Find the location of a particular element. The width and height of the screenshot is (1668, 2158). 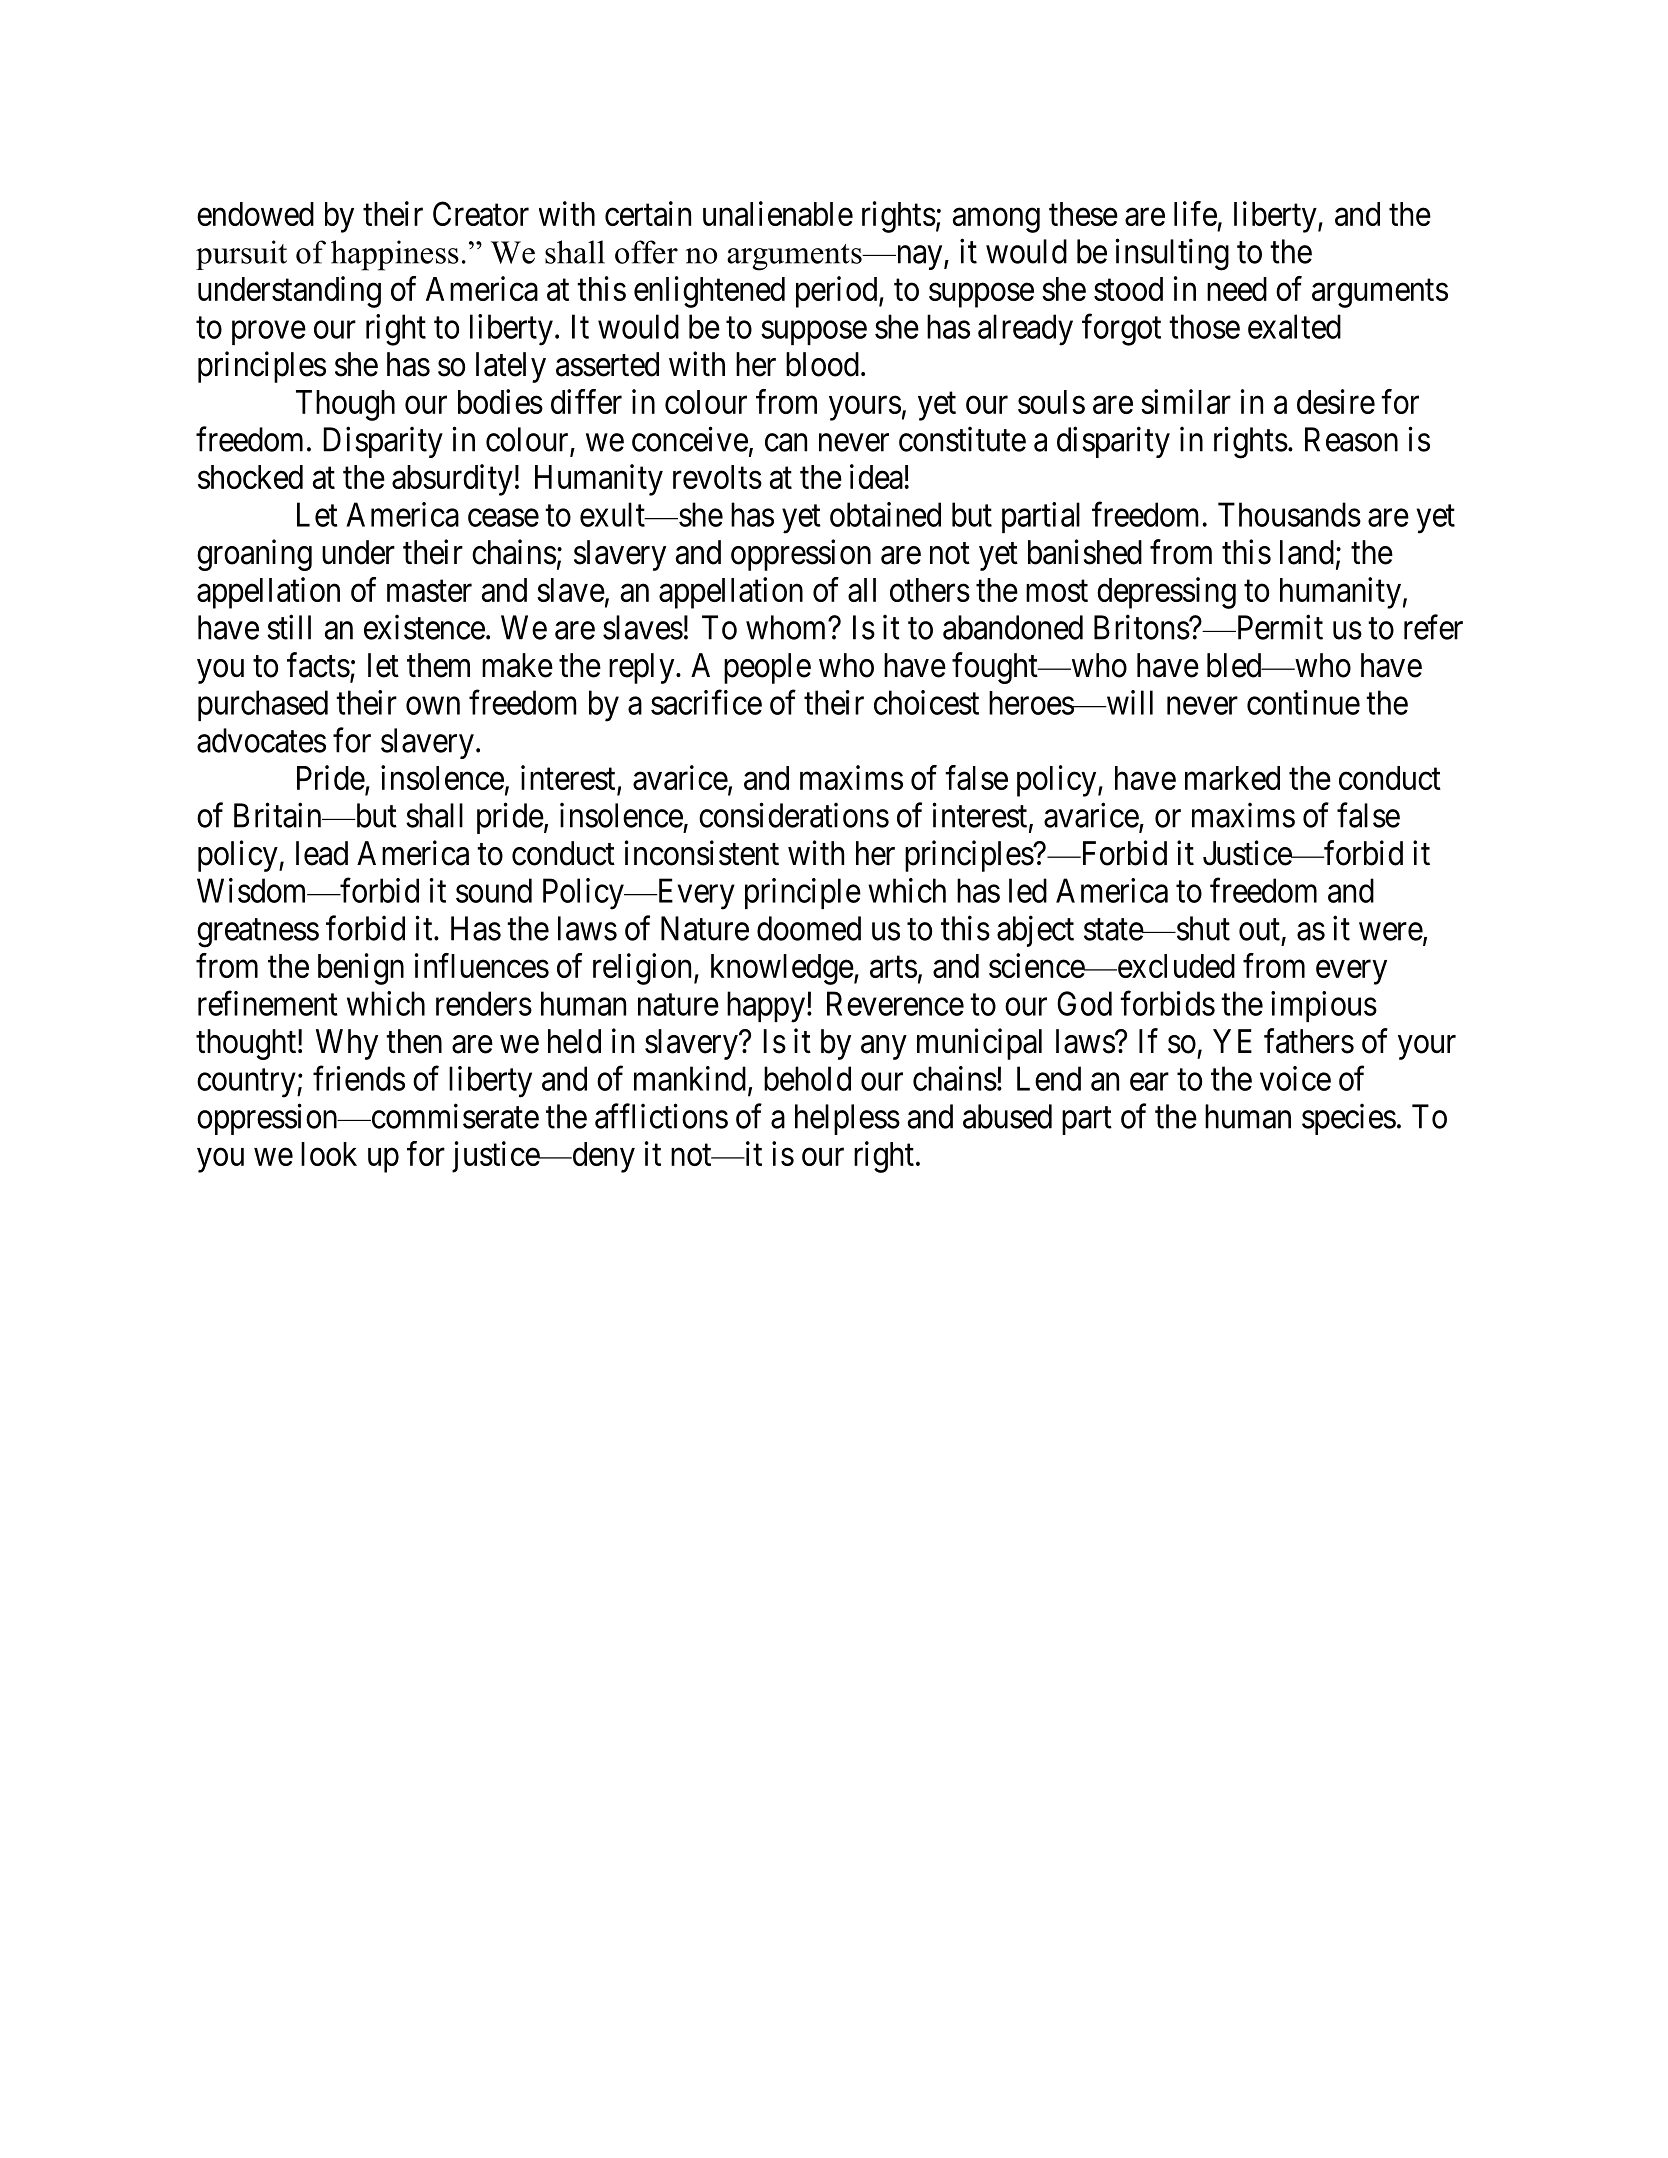

land is located at coordinates (1307, 552).
